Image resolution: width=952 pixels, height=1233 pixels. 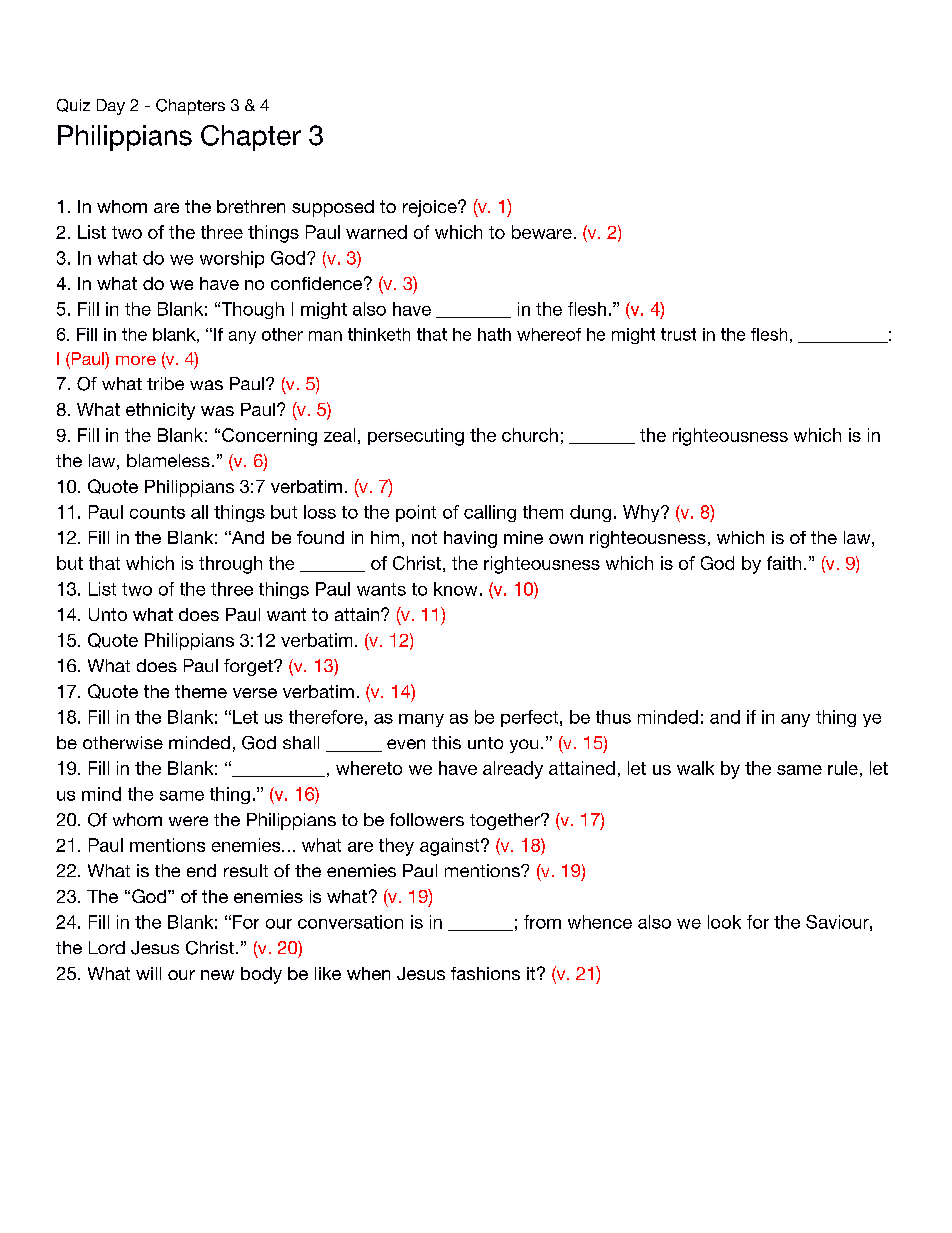 What do you see at coordinates (470, 539) in the image?
I see `having` at bounding box center [470, 539].
